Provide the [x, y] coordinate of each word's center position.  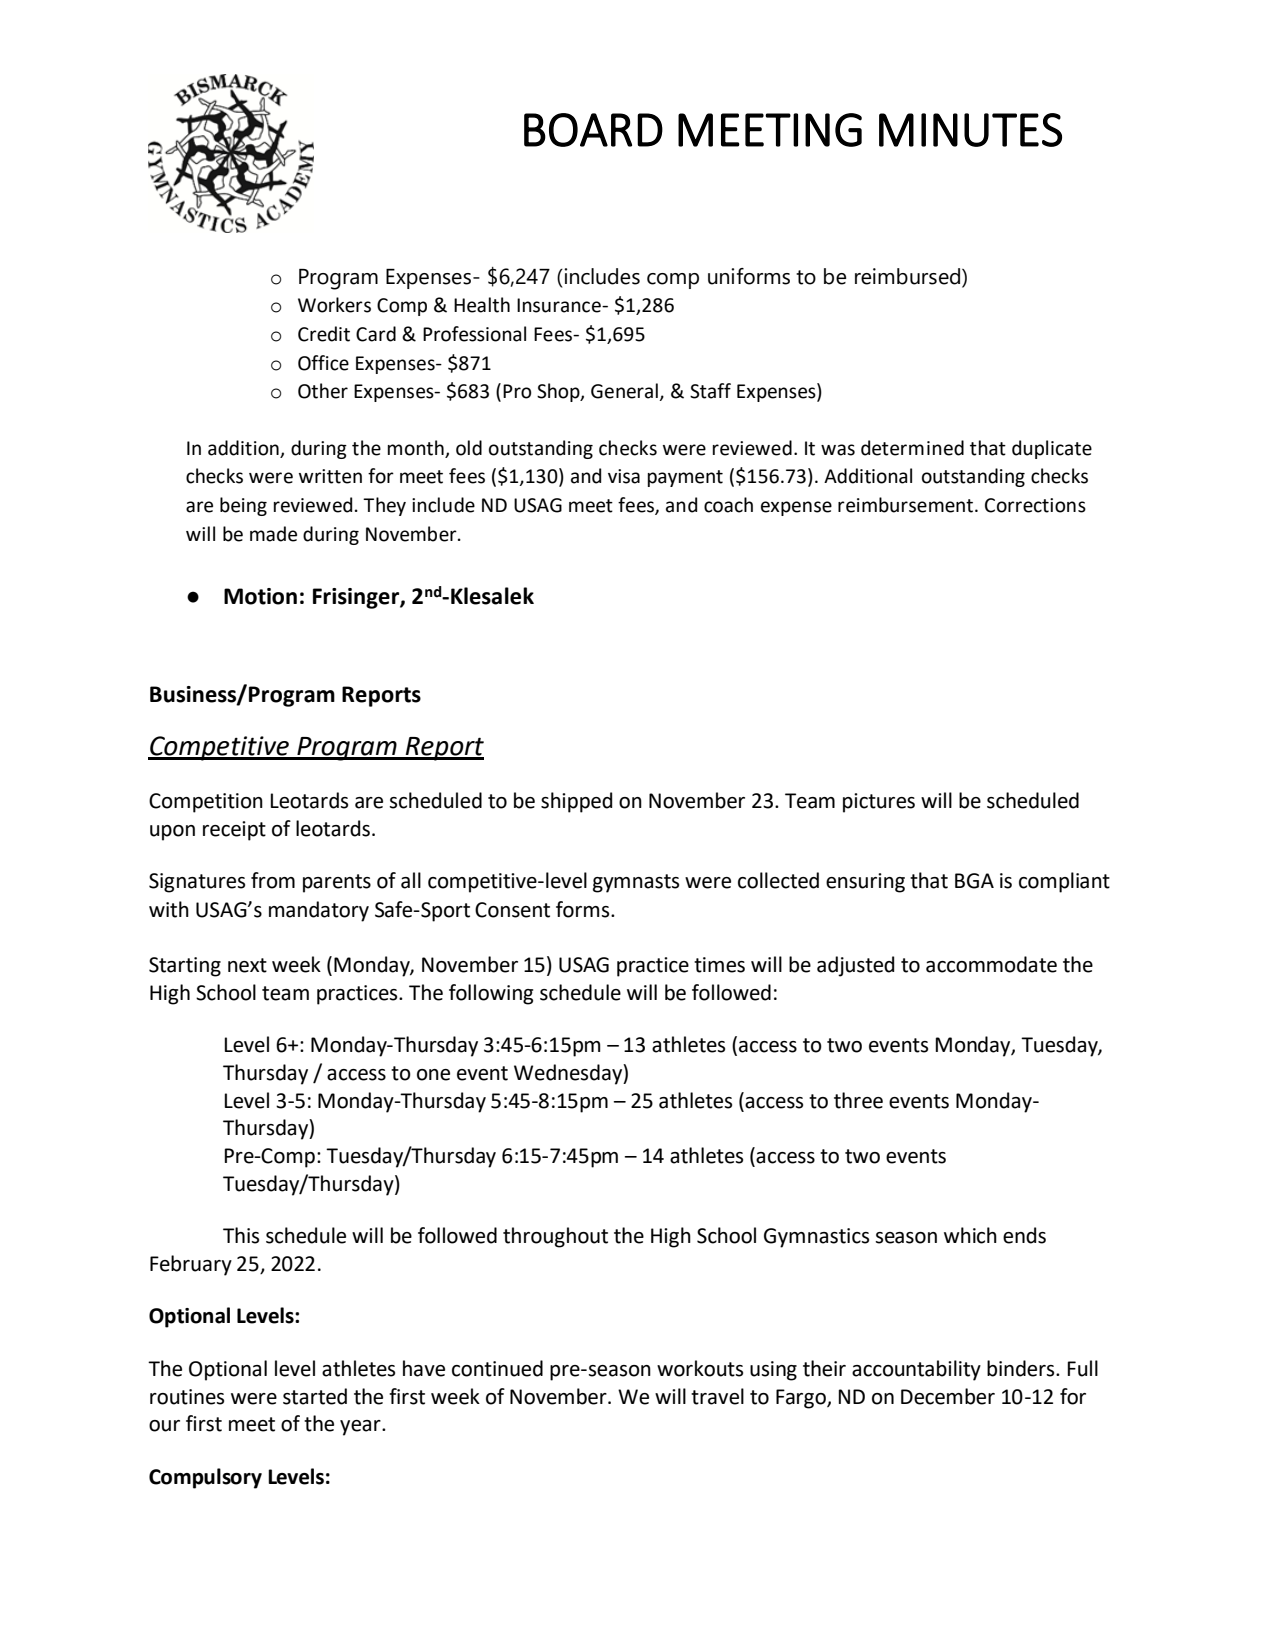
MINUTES [970, 130]
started [315, 1396]
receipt [234, 831]
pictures [879, 803]
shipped [576, 802]
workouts [700, 1368]
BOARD [593, 130]
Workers [334, 305]
